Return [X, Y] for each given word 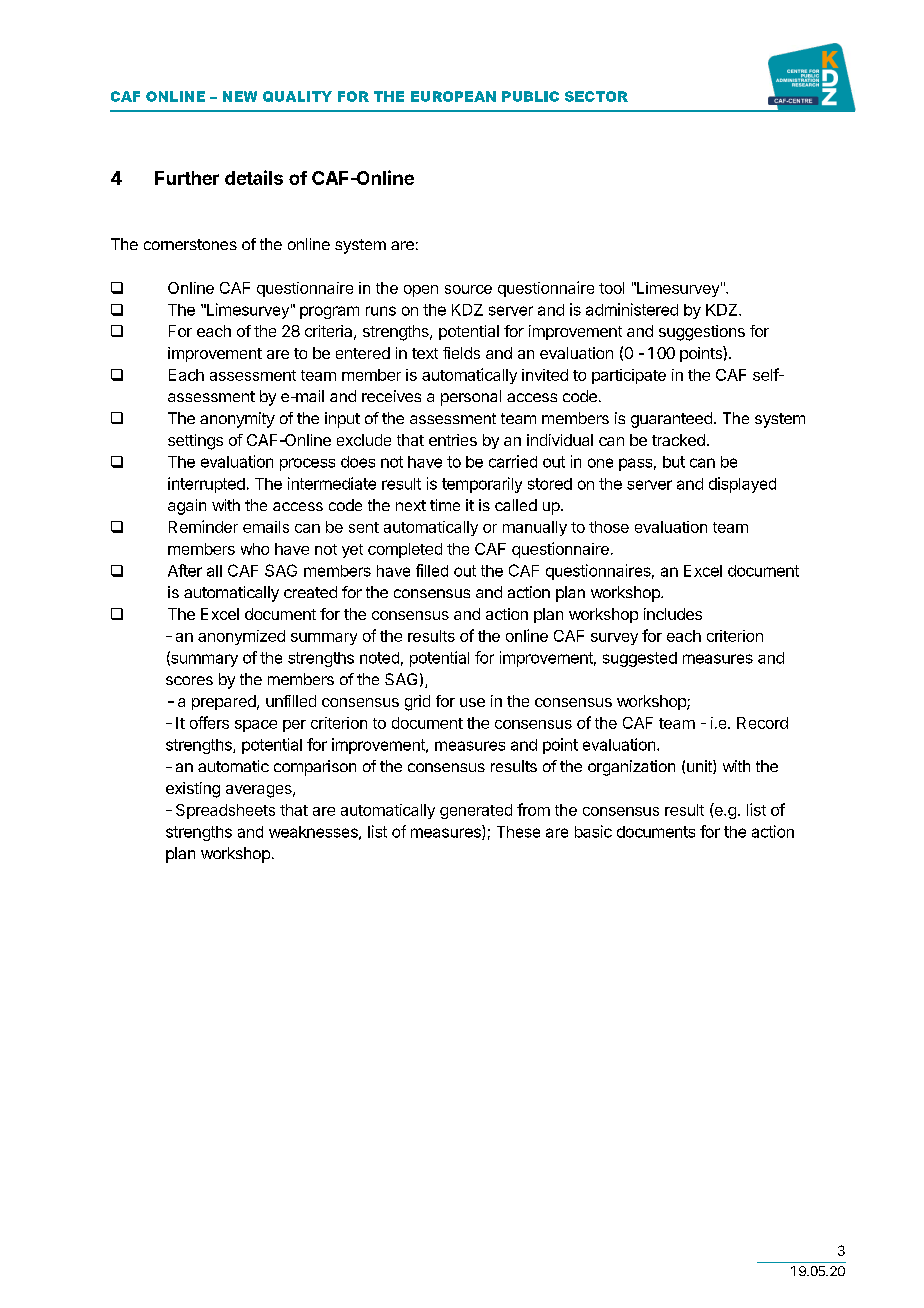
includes [673, 614]
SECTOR [596, 96]
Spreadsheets [225, 811]
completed [405, 550]
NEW [240, 96]
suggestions [702, 333]
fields [461, 353]
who [255, 549]
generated [476, 811]
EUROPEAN [453, 96]
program [329, 312]
